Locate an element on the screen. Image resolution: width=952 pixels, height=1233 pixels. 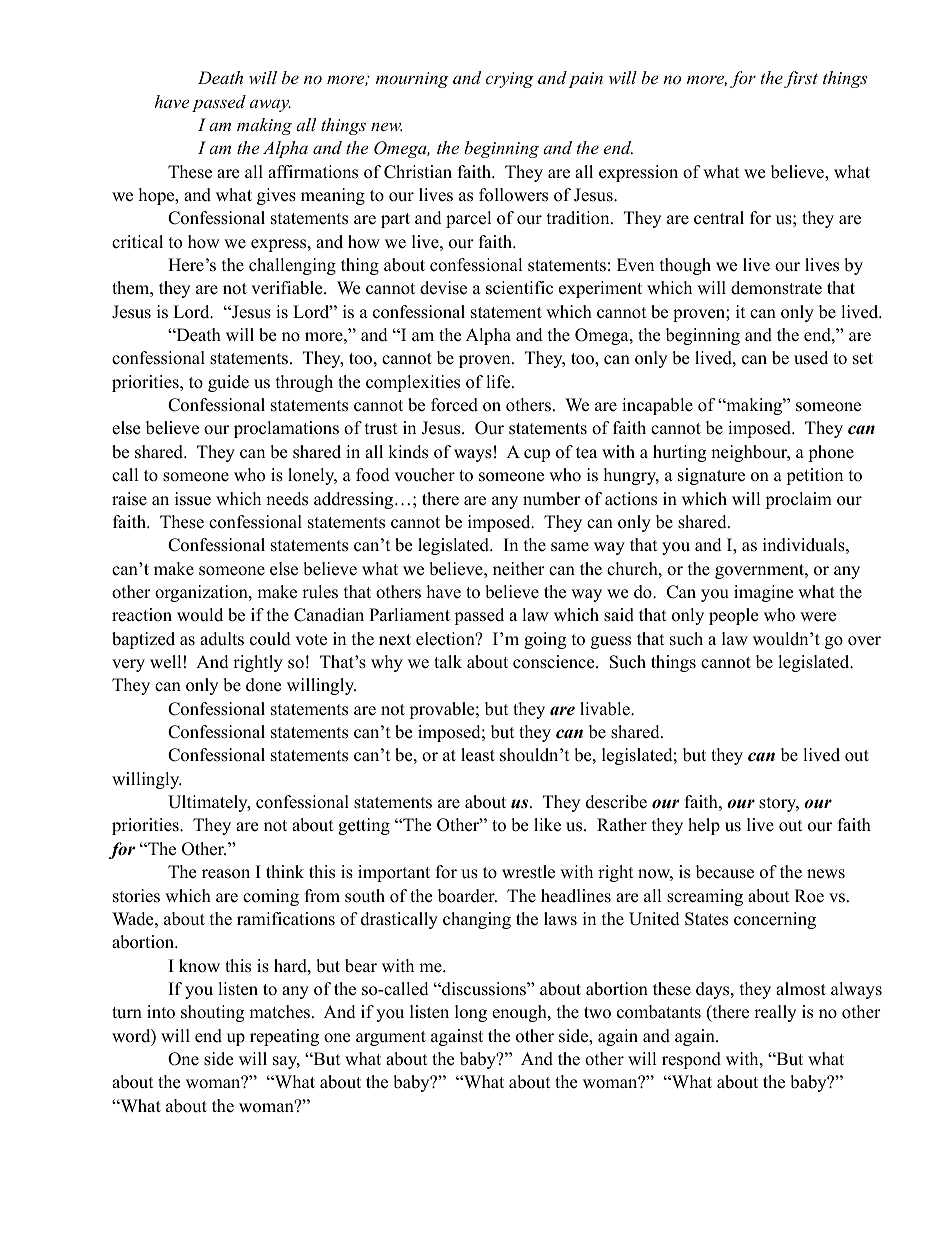
neither is located at coordinates (519, 569).
